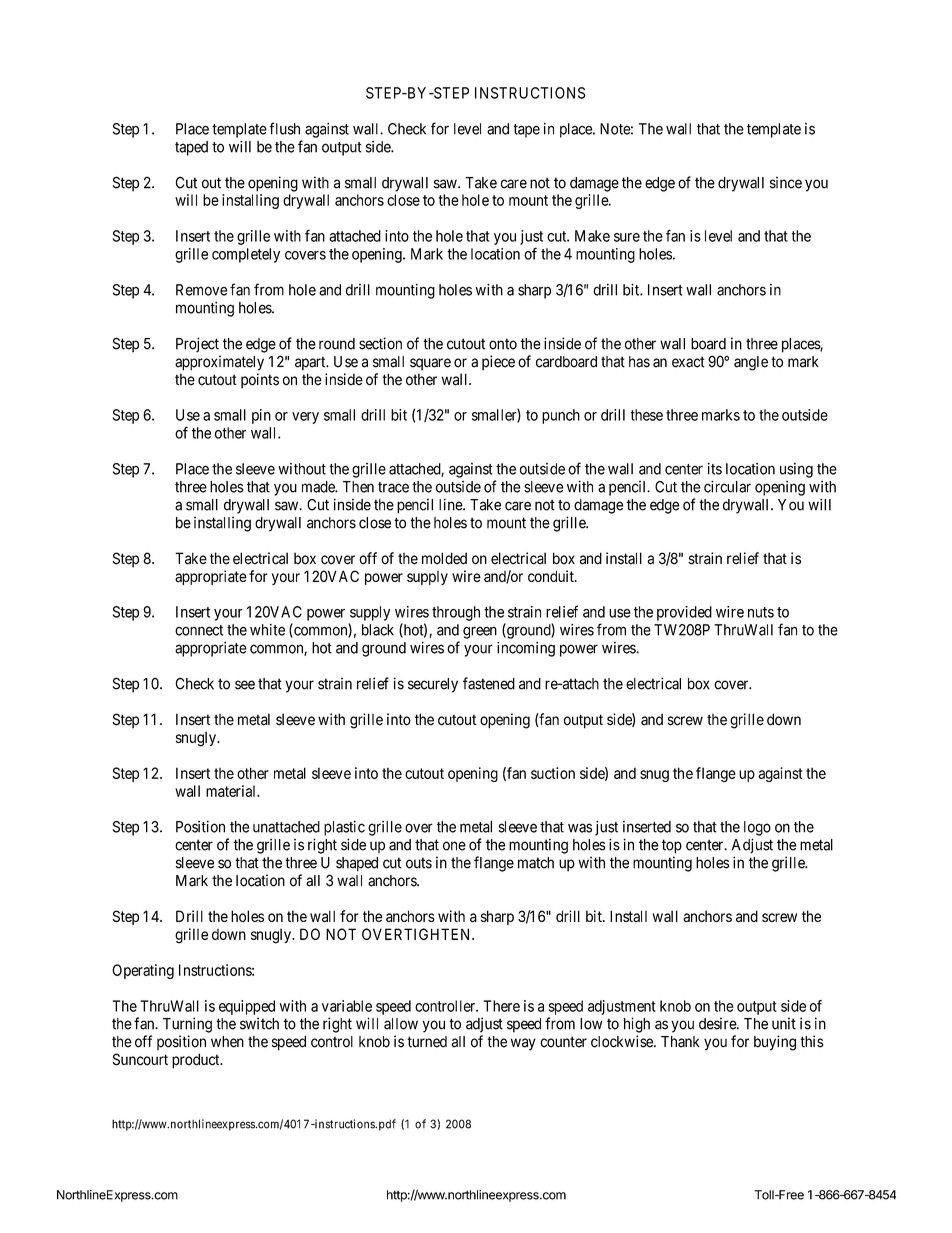  I want to click on logo, so click(757, 828).
